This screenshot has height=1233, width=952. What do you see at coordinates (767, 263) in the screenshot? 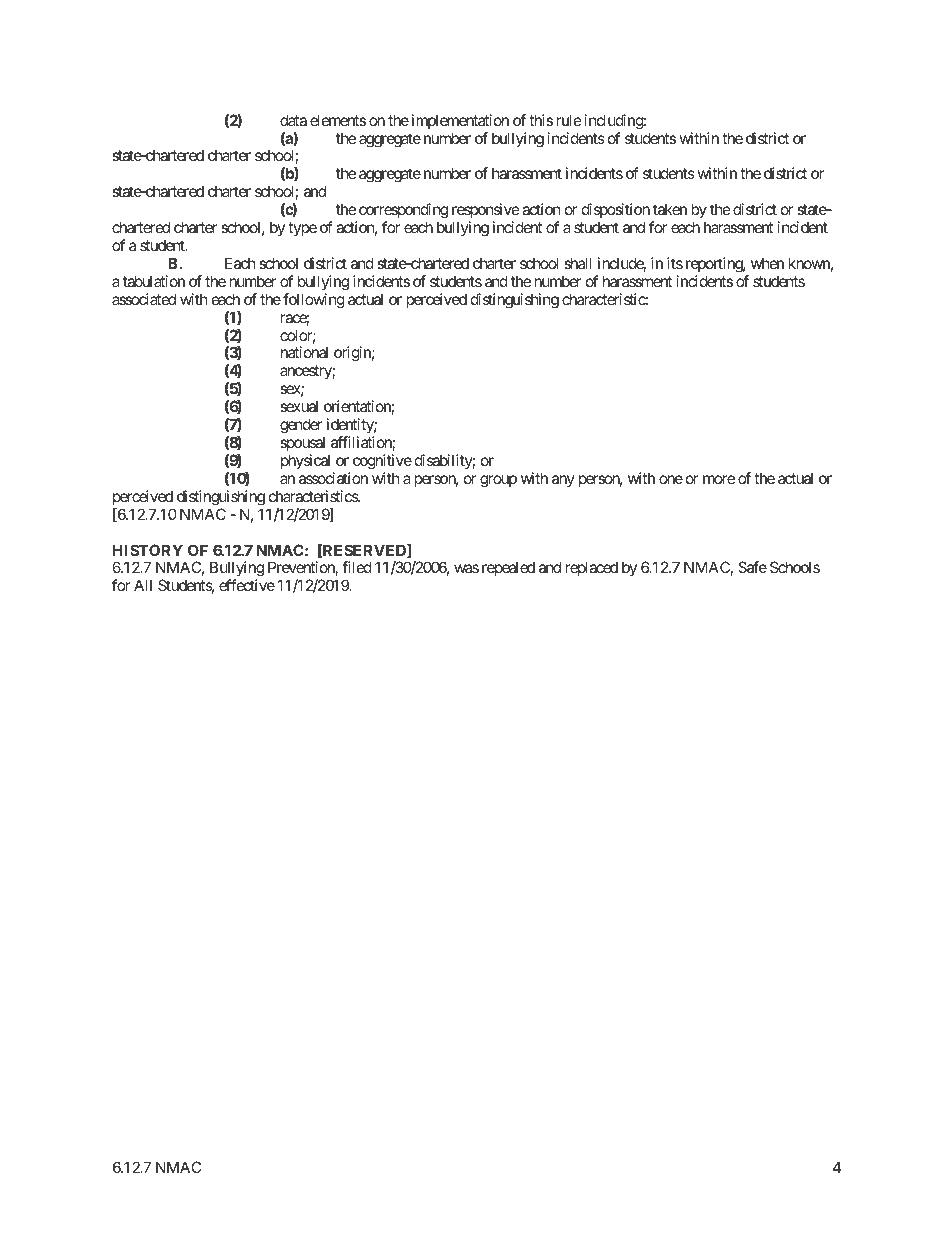
I see `when` at bounding box center [767, 263].
